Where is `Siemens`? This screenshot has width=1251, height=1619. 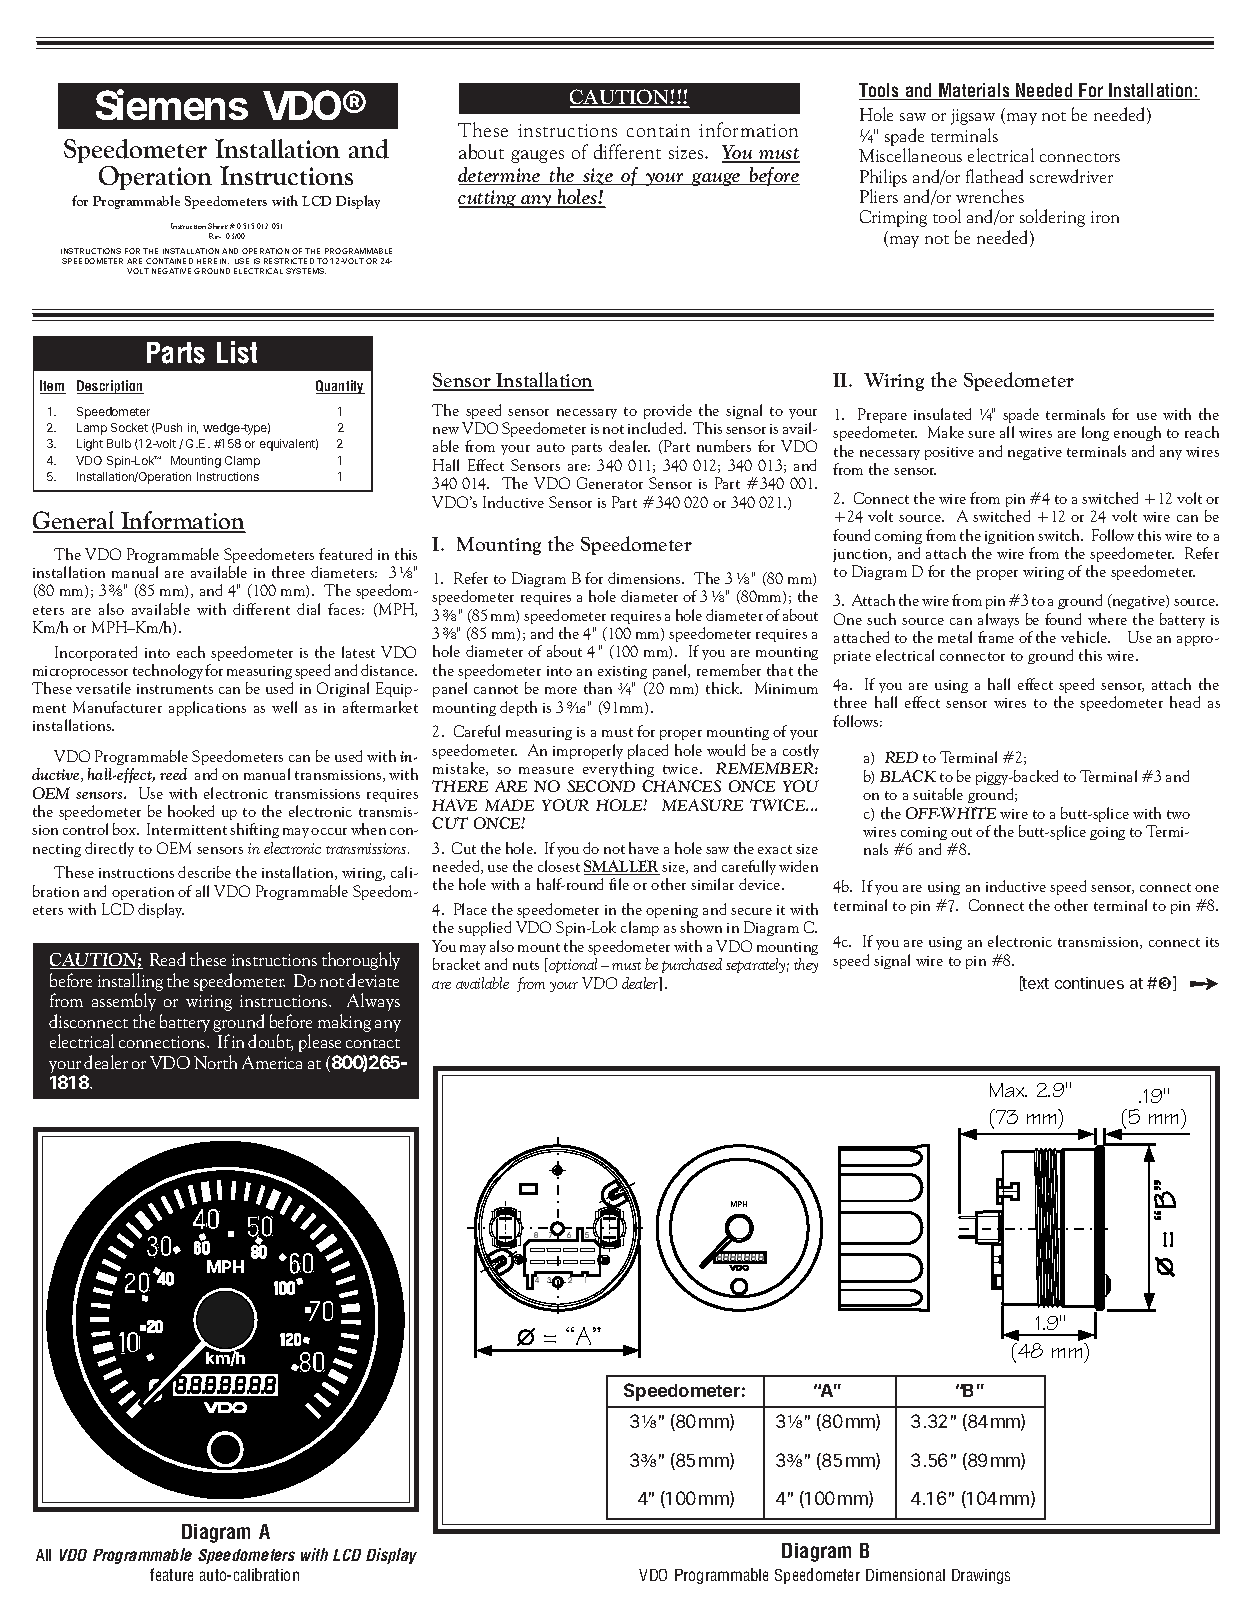 Siemens is located at coordinates (172, 104).
